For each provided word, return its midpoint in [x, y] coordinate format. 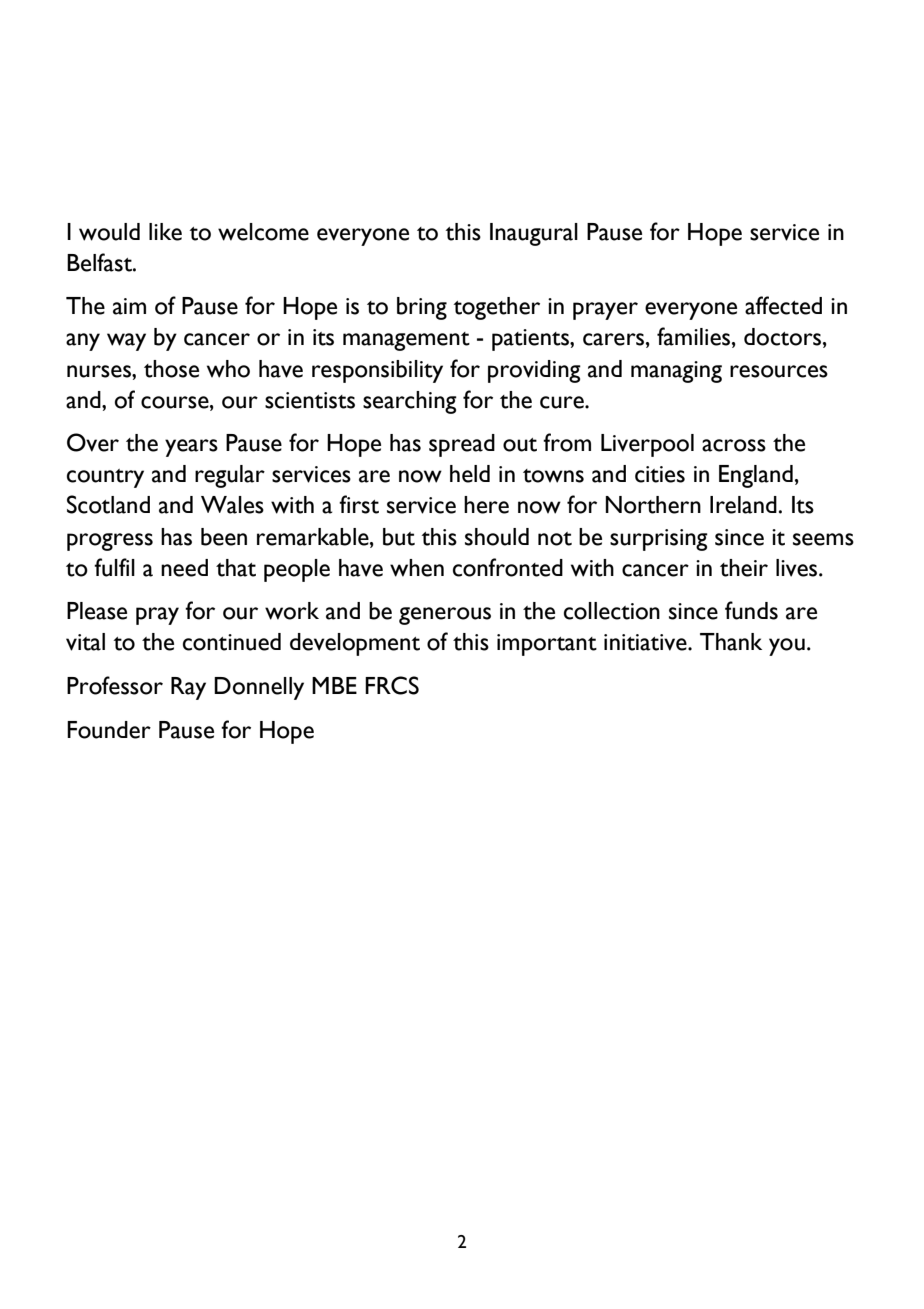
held [470, 474]
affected [783, 305]
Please [97, 611]
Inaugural [534, 234]
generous [445, 616]
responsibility [377, 371]
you [787, 647]
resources [779, 371]
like [165, 232]
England [756, 476]
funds [751, 610]
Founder [109, 730]
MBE [334, 685]
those [171, 369]
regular [230, 476]
